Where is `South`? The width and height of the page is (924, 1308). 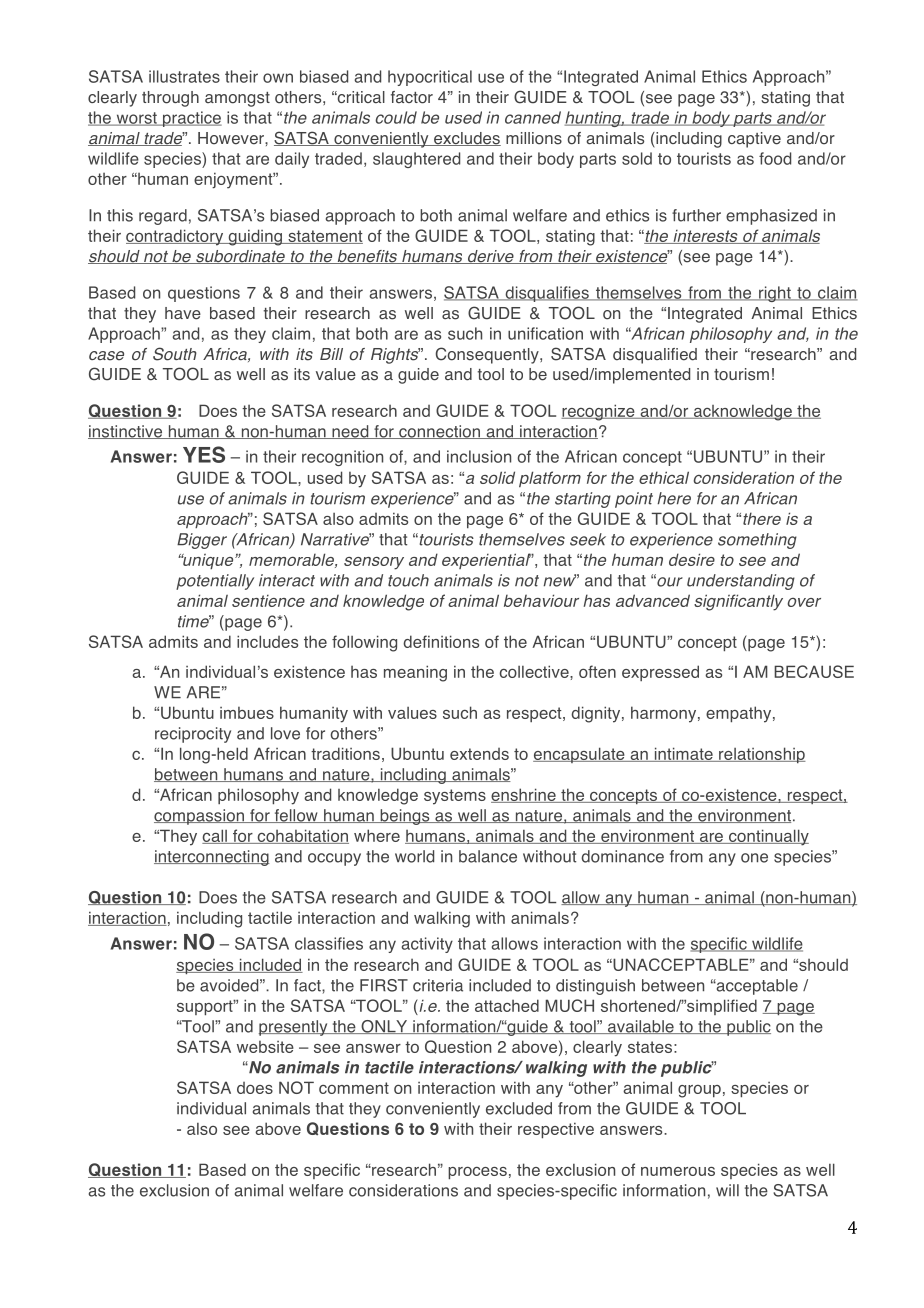
South is located at coordinates (175, 354).
